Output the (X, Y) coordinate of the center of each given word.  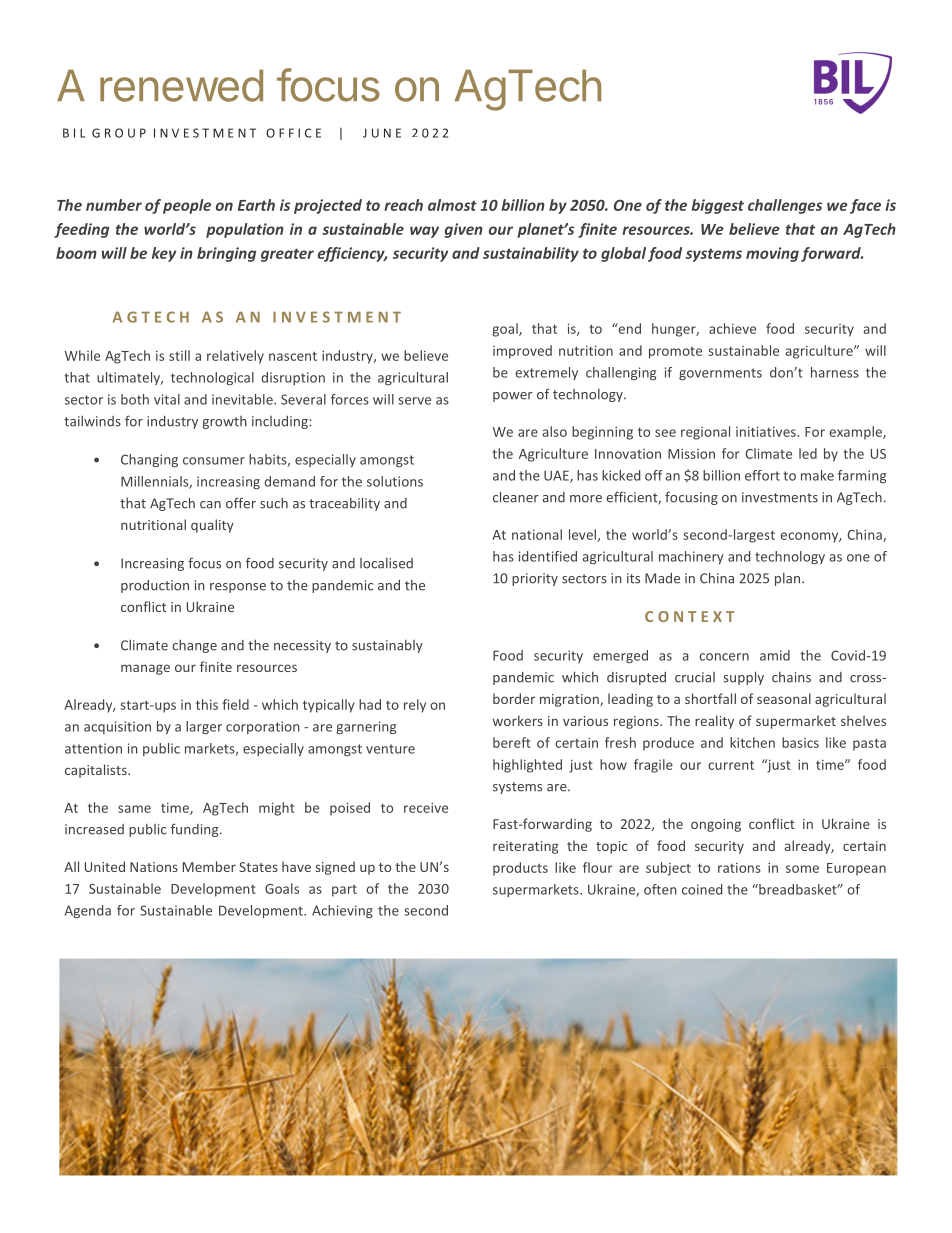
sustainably (387, 646)
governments (720, 374)
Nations (154, 867)
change (194, 646)
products (520, 869)
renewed (181, 85)
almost (452, 205)
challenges (785, 206)
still (179, 355)
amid (775, 655)
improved (522, 352)
